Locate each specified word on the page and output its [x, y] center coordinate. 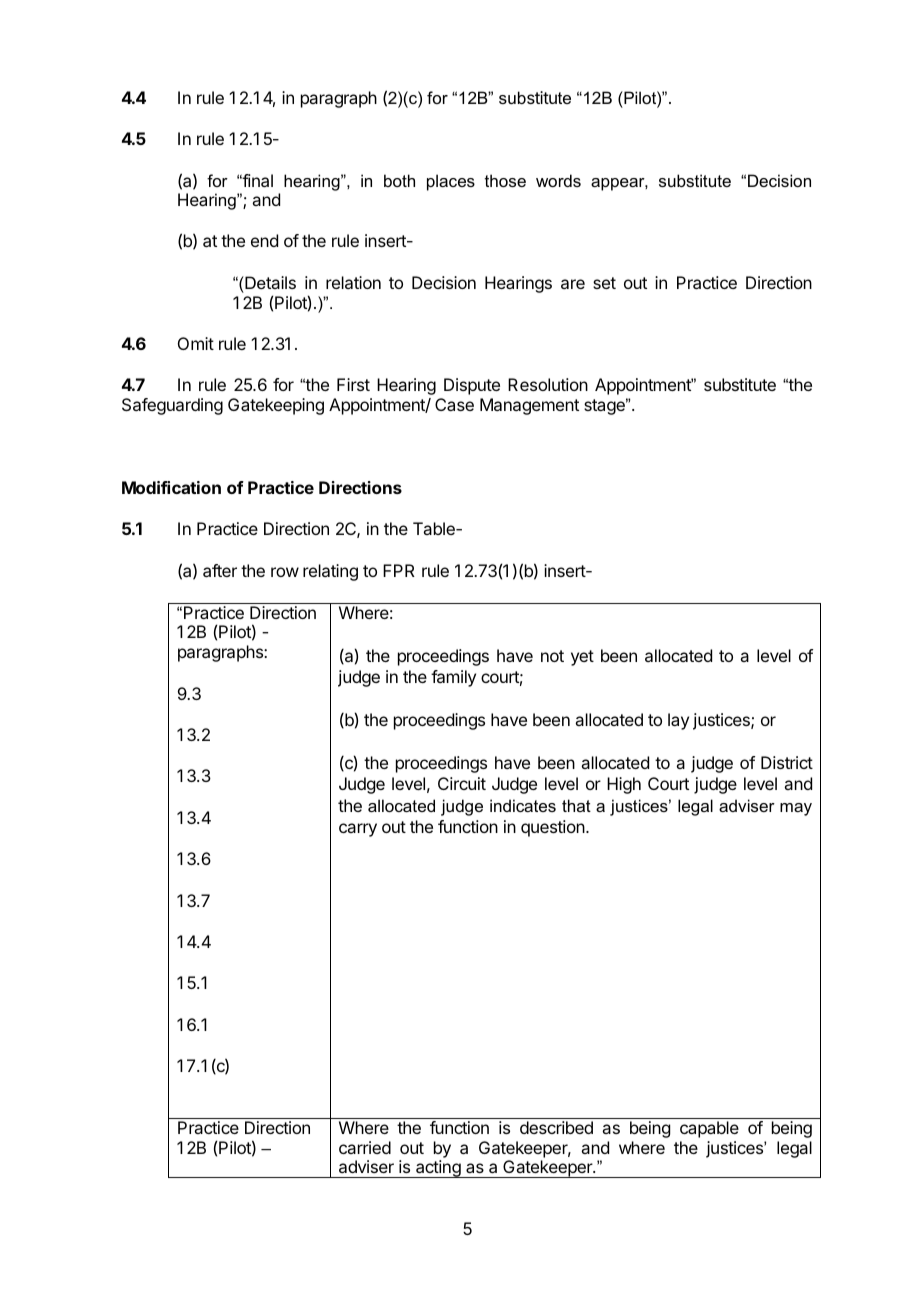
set [604, 283]
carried [365, 1147]
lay [678, 721]
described [556, 1127]
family [453, 678]
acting [438, 1169]
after [220, 570]
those [505, 180]
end [264, 240]
